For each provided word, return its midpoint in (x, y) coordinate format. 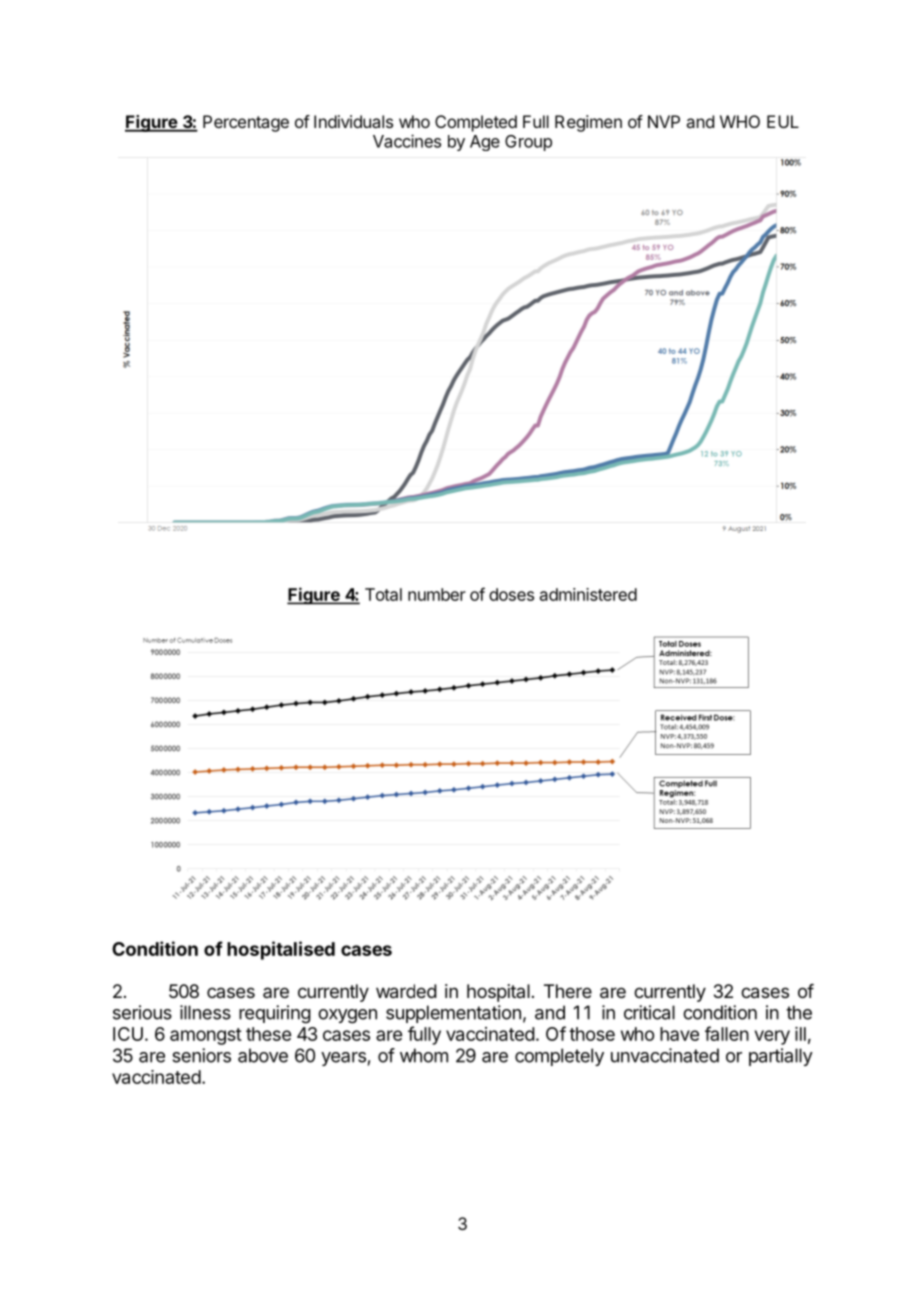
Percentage (246, 123)
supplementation (453, 1014)
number (437, 594)
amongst (206, 1036)
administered (588, 594)
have (679, 1034)
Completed (476, 123)
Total (383, 594)
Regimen (588, 123)
